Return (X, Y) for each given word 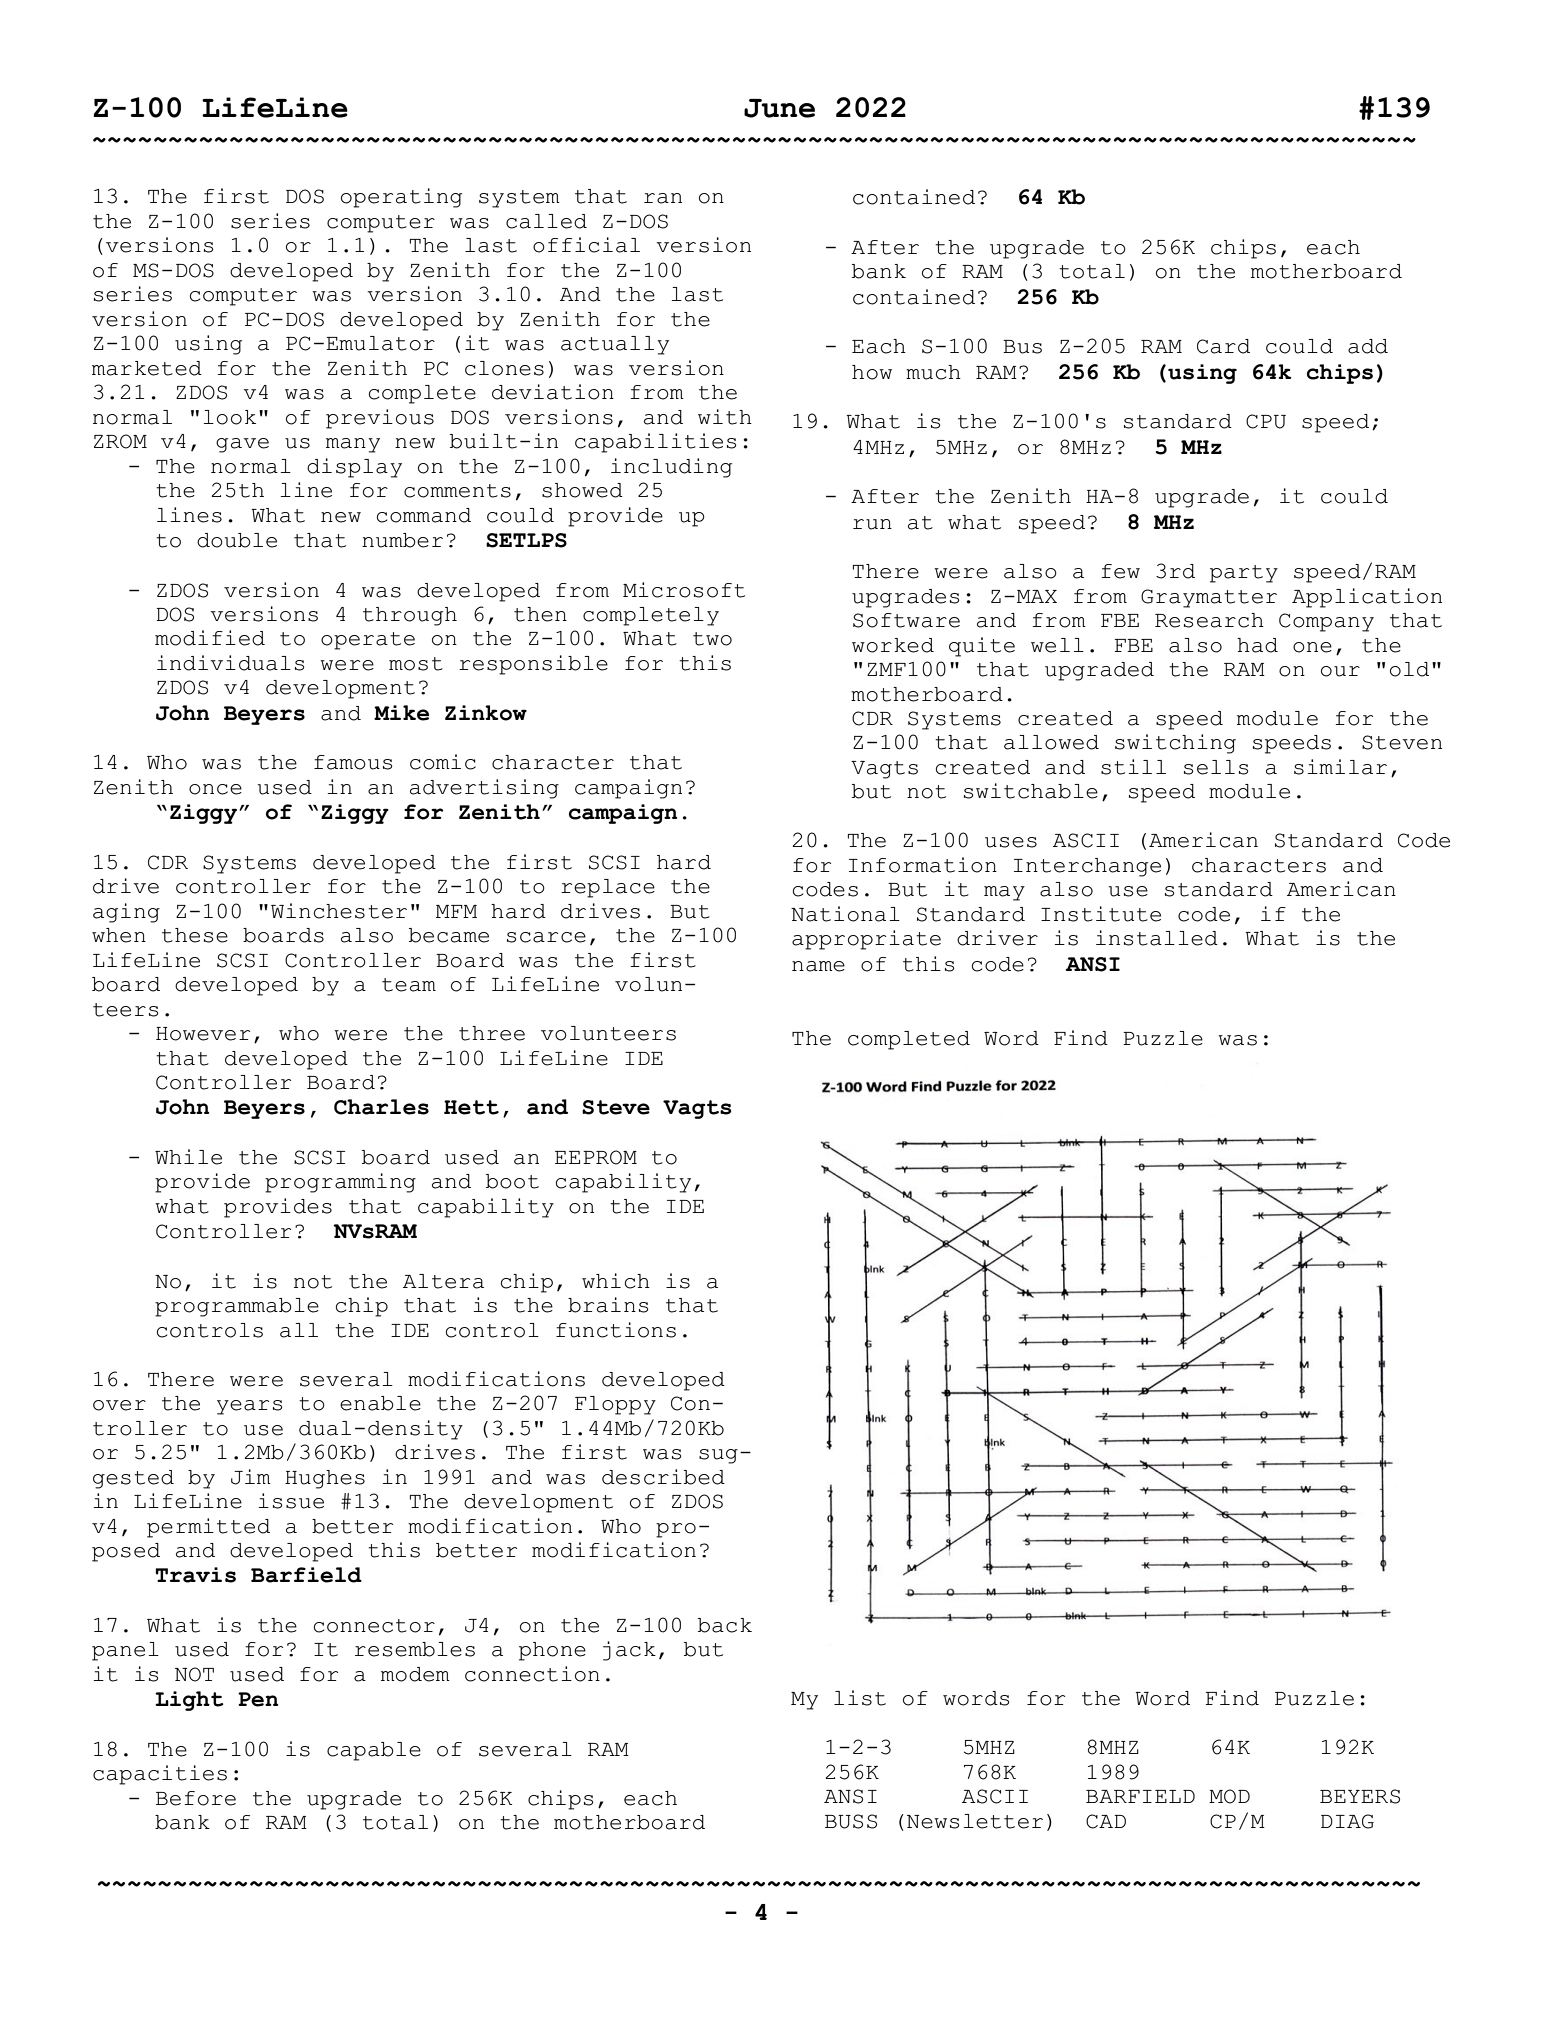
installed (1157, 938)
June (779, 108)
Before (196, 1798)
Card (1223, 346)
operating (401, 198)
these (195, 935)
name (818, 966)
